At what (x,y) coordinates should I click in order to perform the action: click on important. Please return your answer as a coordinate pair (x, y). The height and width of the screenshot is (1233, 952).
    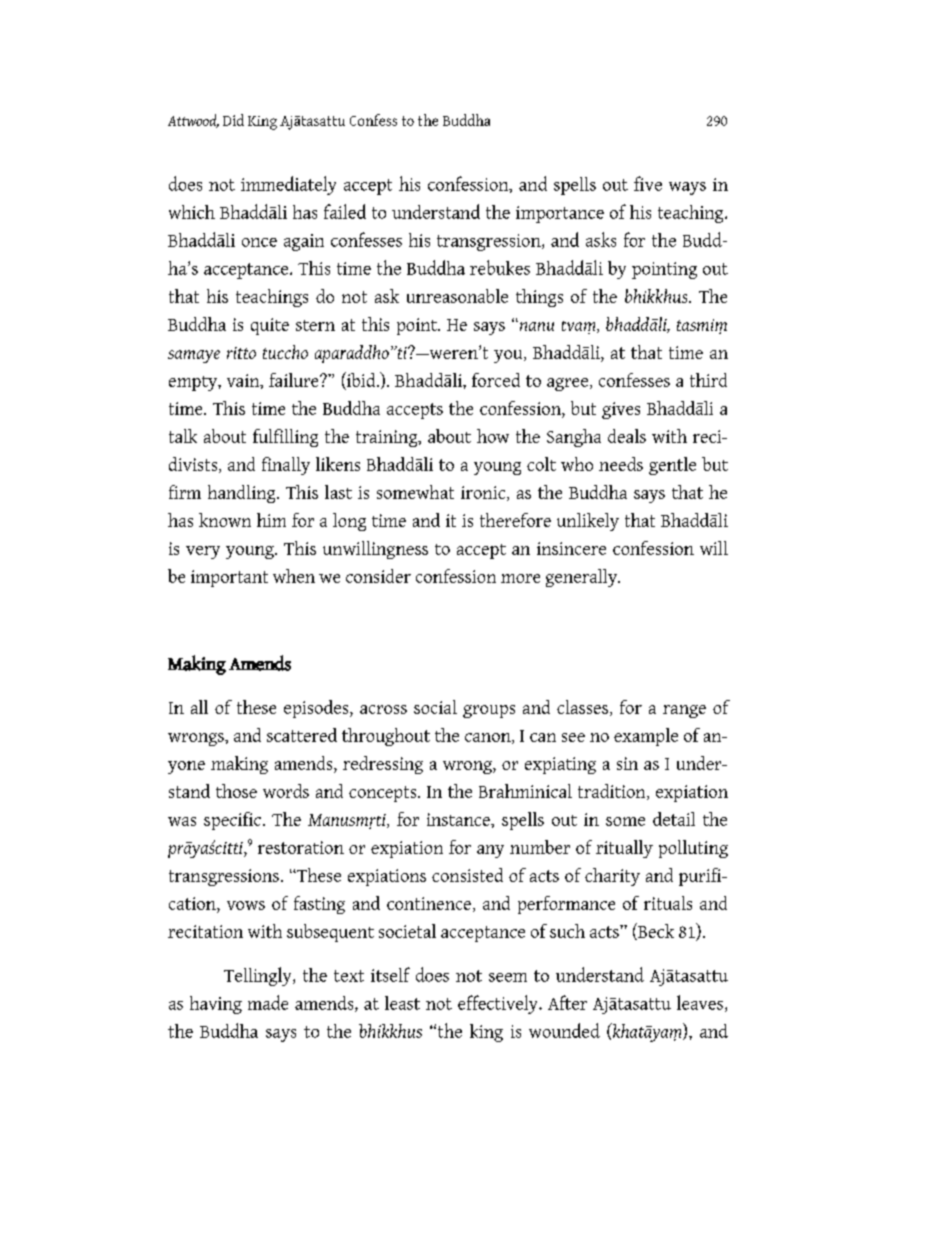
    Looking at the image, I should click on (229, 578).
